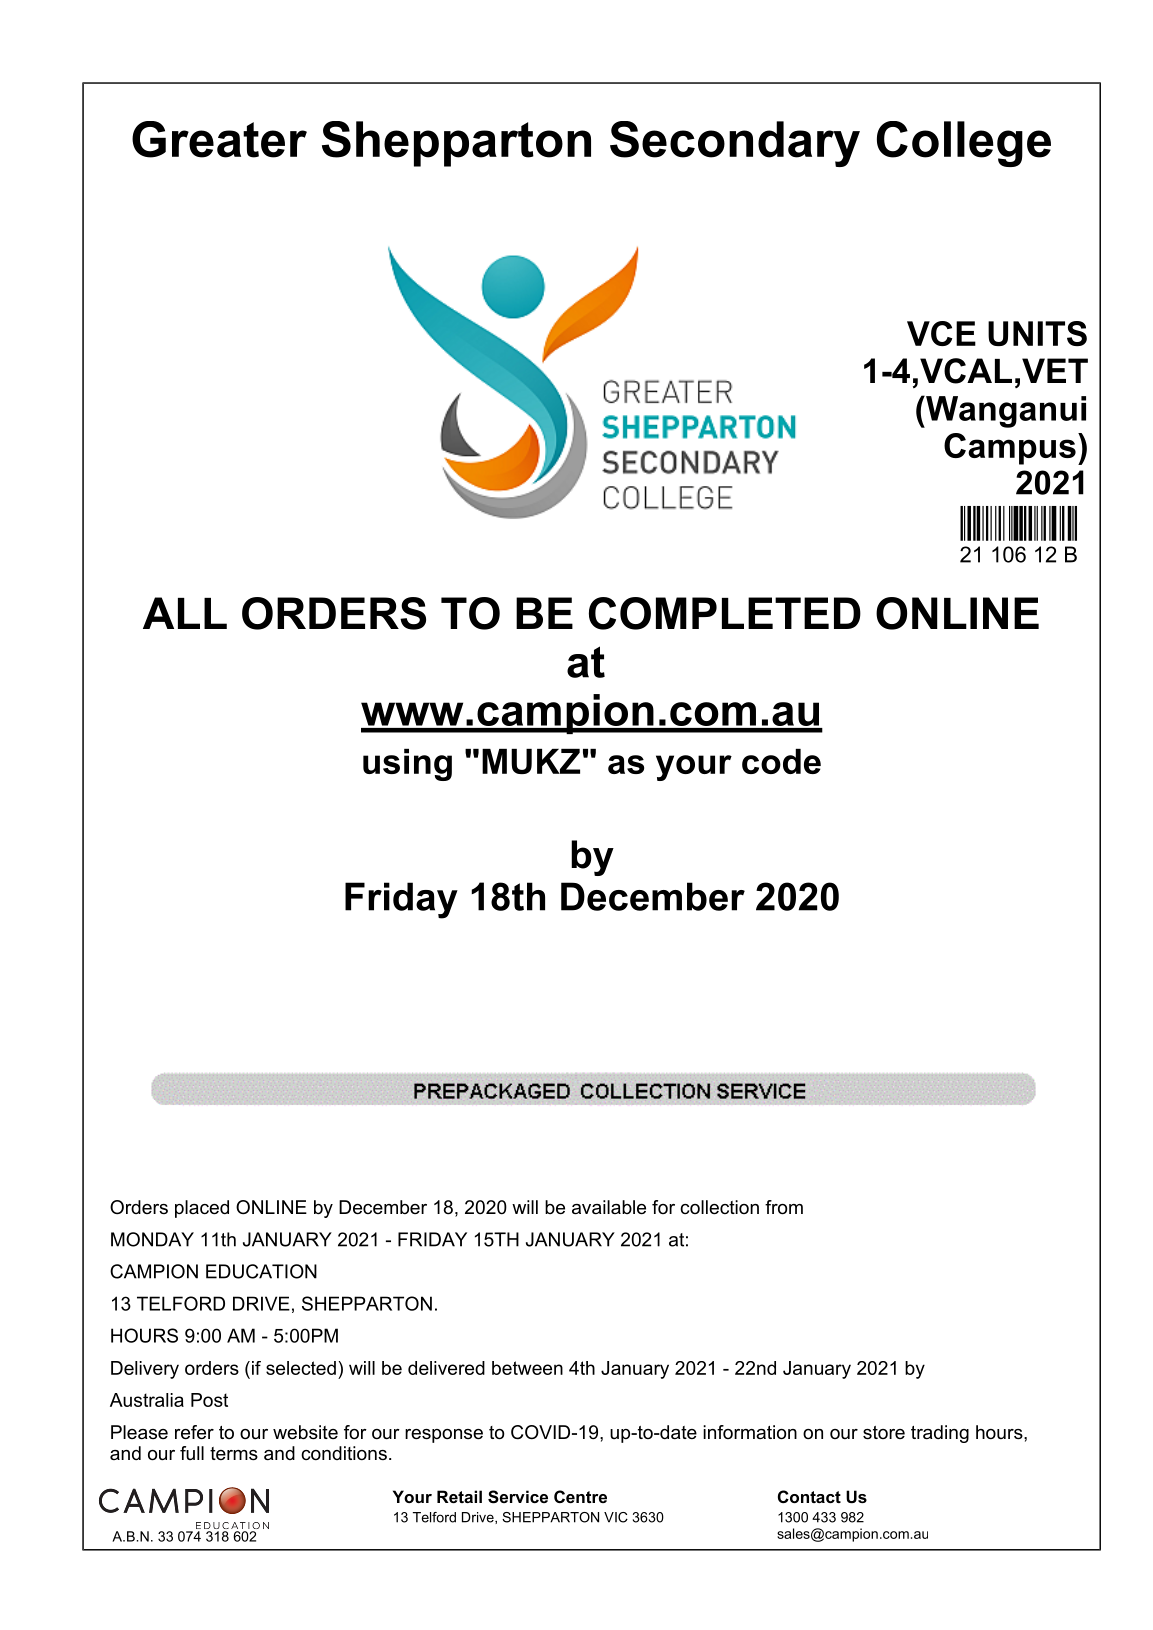  What do you see at coordinates (725, 613) in the image?
I see `COMPLETED` at bounding box center [725, 613].
